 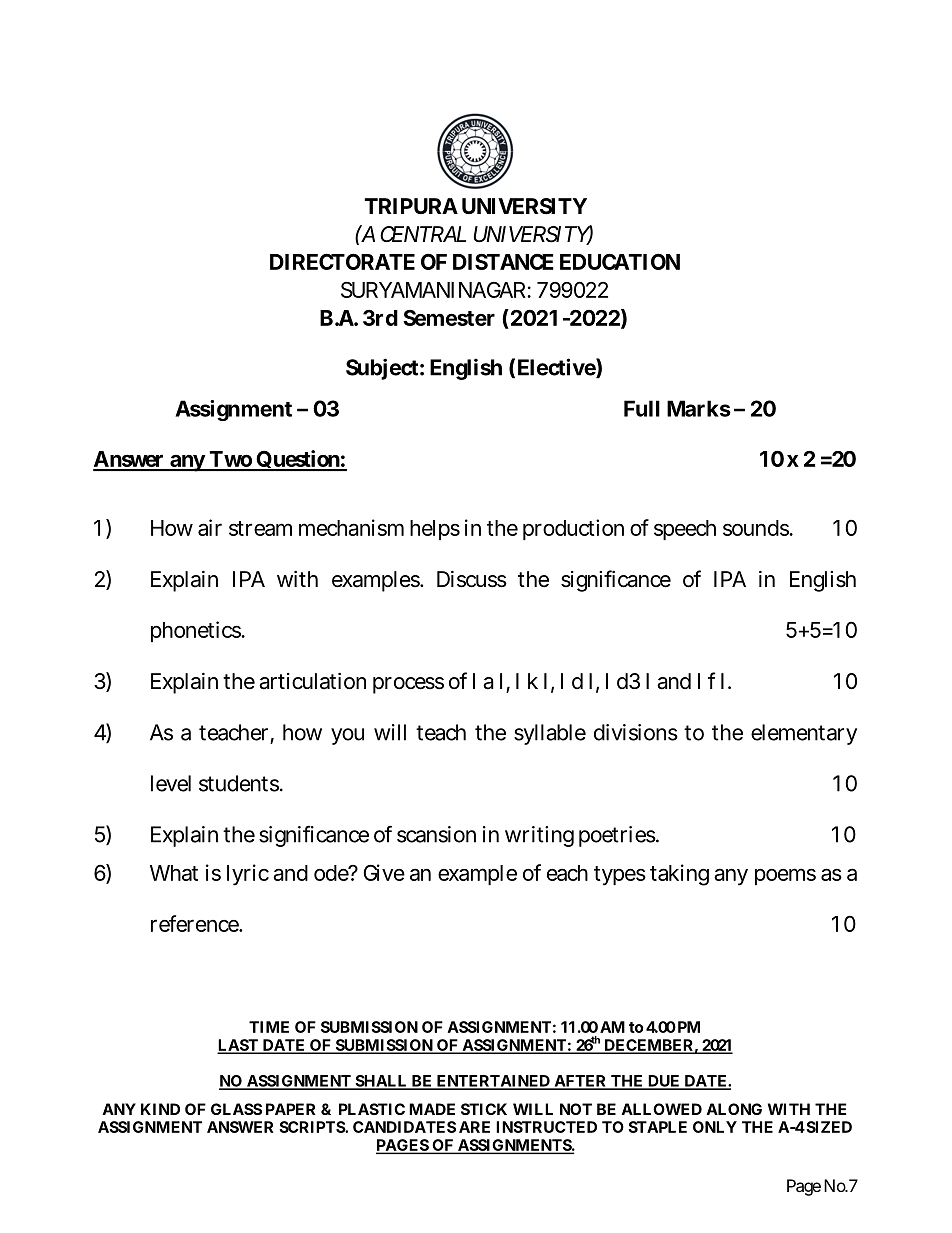 What do you see at coordinates (449, 318) in the document?
I see `Semester` at bounding box center [449, 318].
